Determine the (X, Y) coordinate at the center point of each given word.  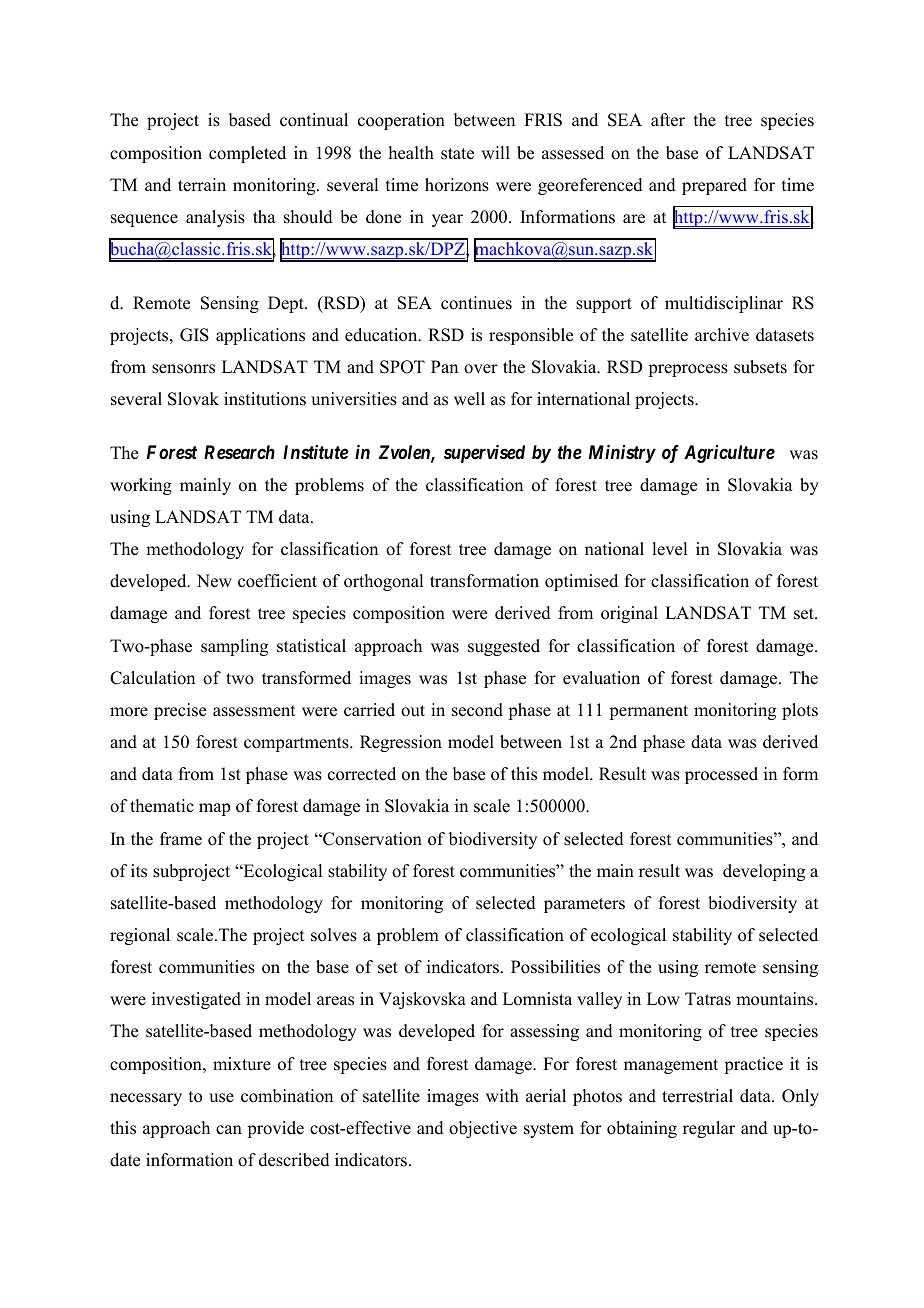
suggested (504, 647)
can (229, 1130)
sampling (234, 647)
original (629, 614)
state (457, 154)
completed (247, 154)
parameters (584, 905)
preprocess (688, 370)
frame (181, 839)
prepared (714, 186)
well (469, 399)
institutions (265, 399)
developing (764, 872)
